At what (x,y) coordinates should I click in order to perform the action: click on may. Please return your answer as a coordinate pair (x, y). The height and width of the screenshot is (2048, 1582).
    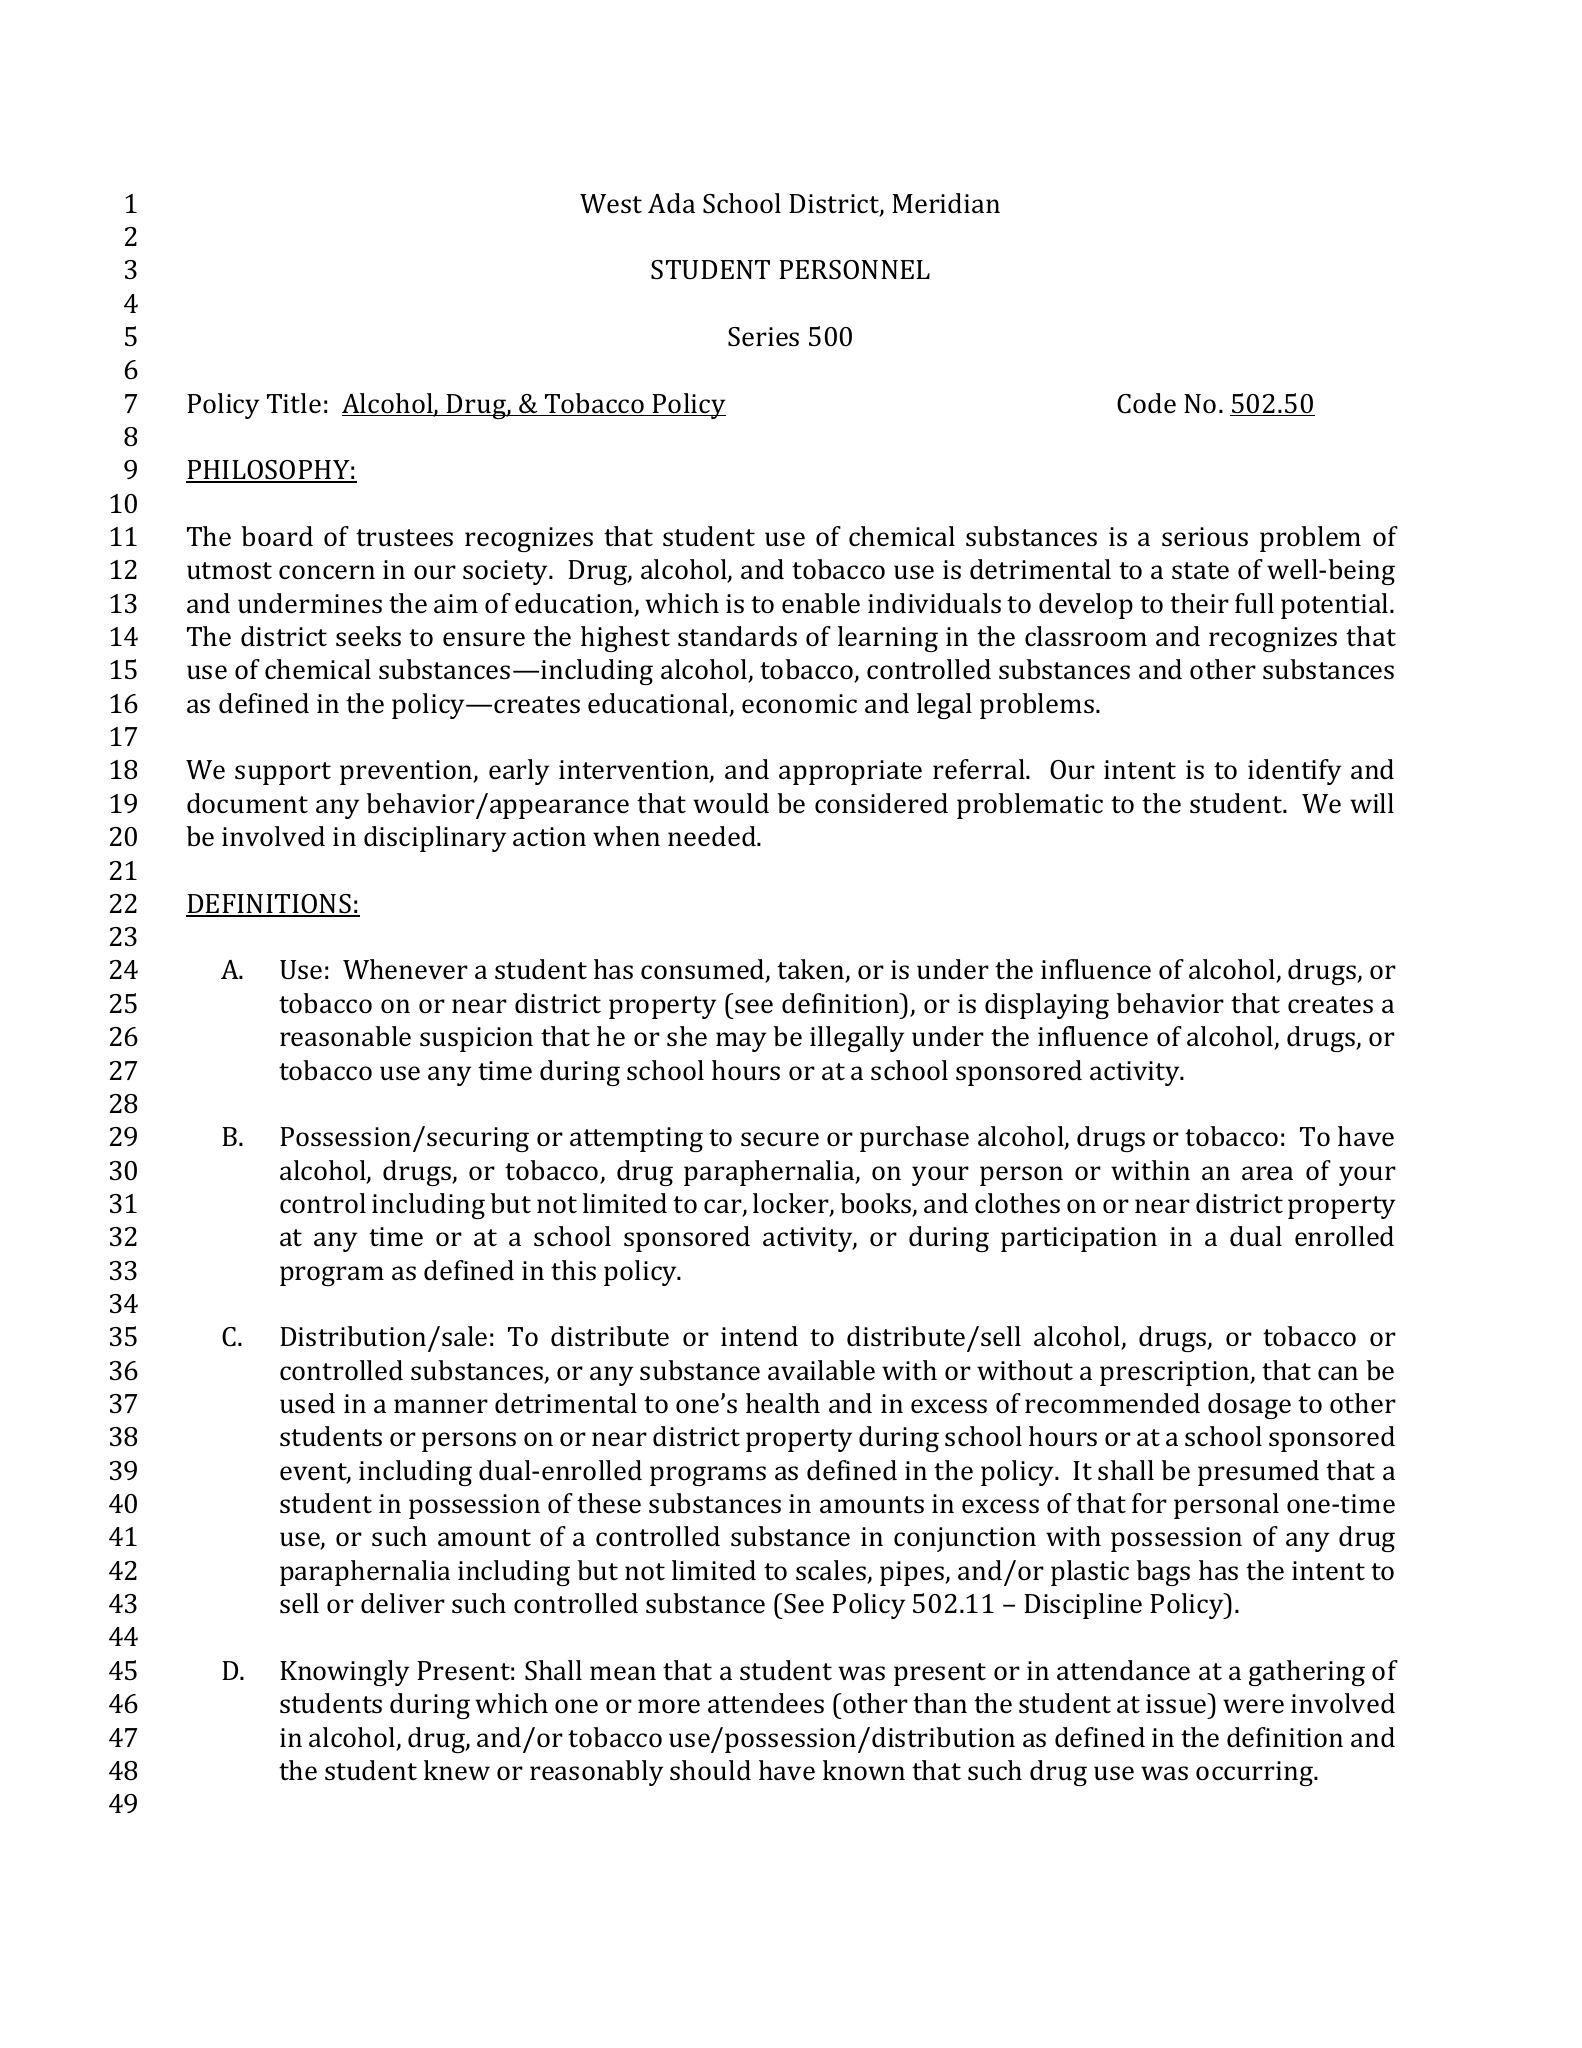
    Looking at the image, I should click on (741, 1042).
